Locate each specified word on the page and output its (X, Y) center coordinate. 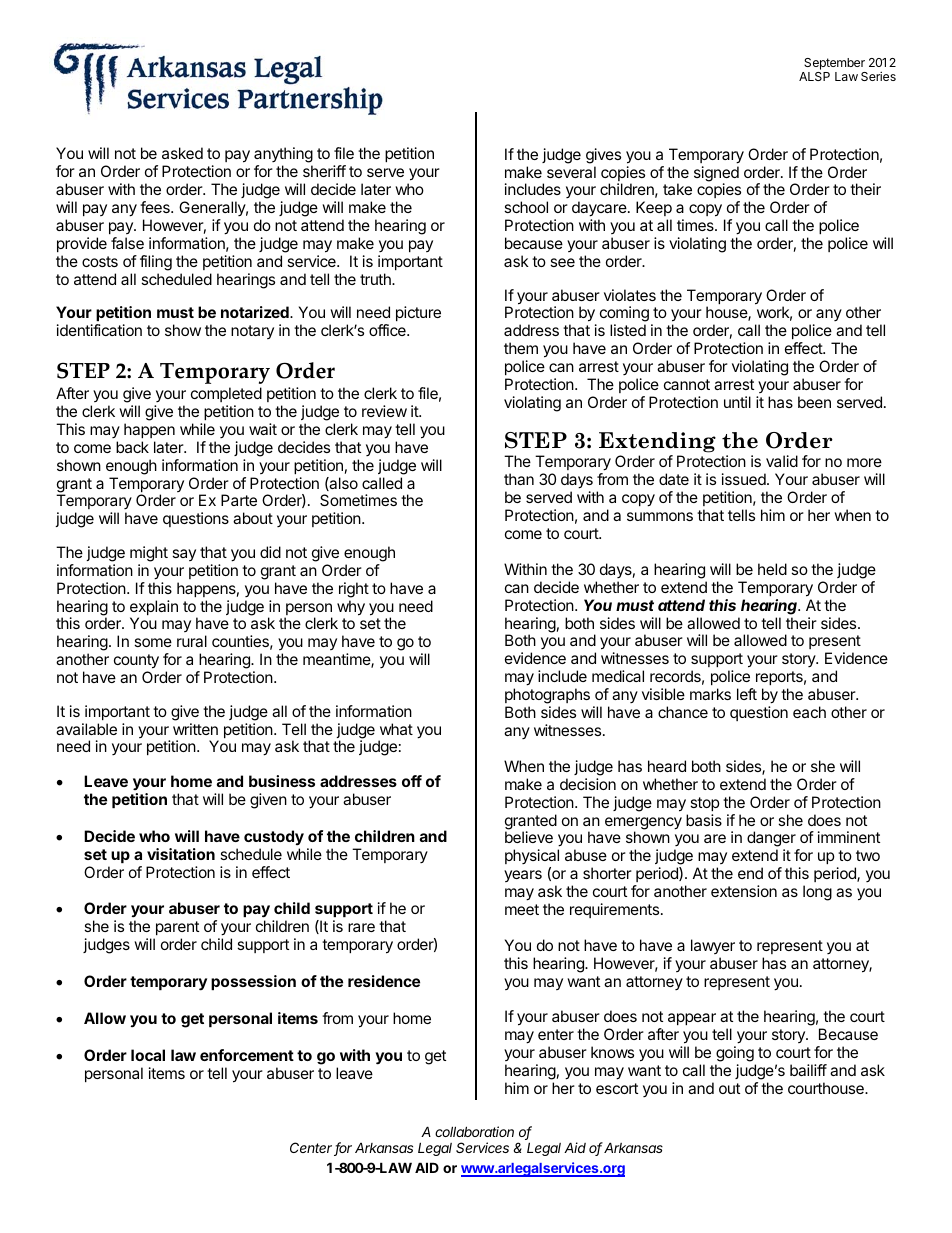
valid (782, 461)
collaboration (474, 1131)
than (519, 479)
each (809, 712)
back (132, 447)
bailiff (808, 1070)
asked (182, 153)
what (396, 729)
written (195, 729)
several (571, 172)
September (834, 65)
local (148, 1055)
